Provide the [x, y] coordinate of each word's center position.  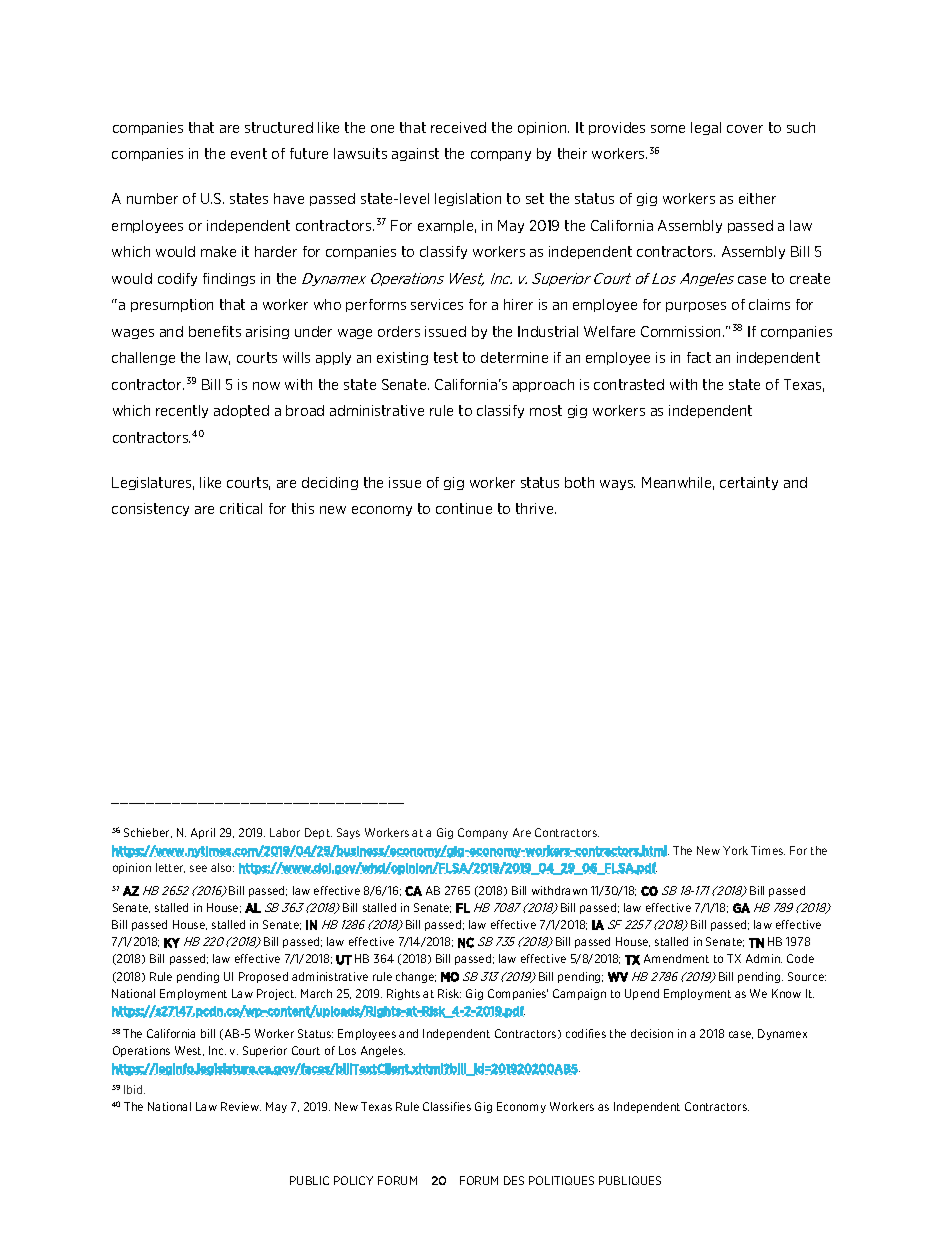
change [416, 977]
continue [464, 508]
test [446, 357]
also [222, 867]
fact [699, 357]
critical [241, 508]
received [458, 127]
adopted [241, 411]
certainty [749, 483]
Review [241, 1106]
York [735, 850]
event [249, 153]
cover [745, 129]
